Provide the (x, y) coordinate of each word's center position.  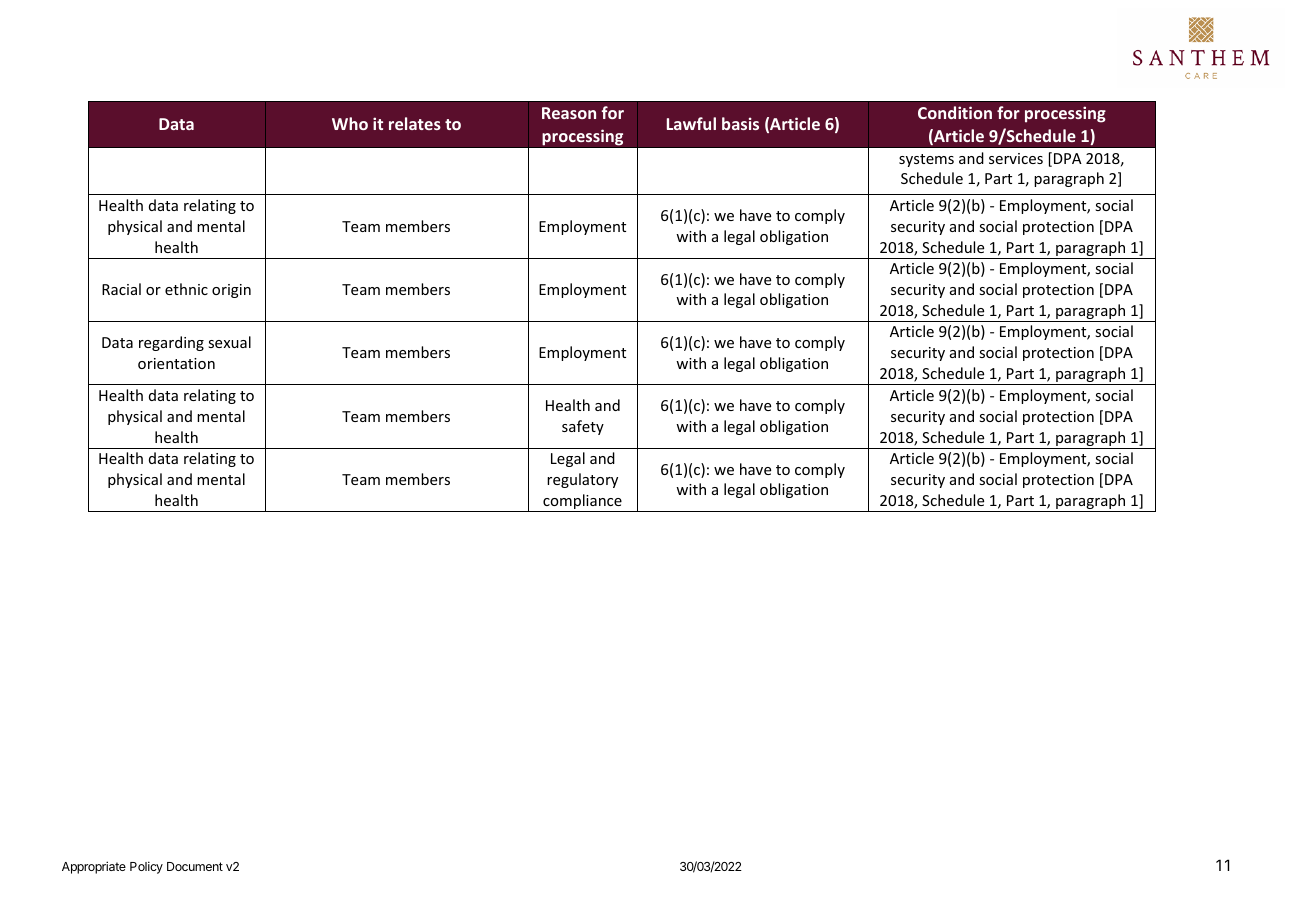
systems (926, 160)
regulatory (582, 480)
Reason (569, 113)
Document (195, 866)
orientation (176, 363)
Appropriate (94, 867)
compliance (582, 503)
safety (583, 427)
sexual (229, 342)
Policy (146, 867)
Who (350, 123)
